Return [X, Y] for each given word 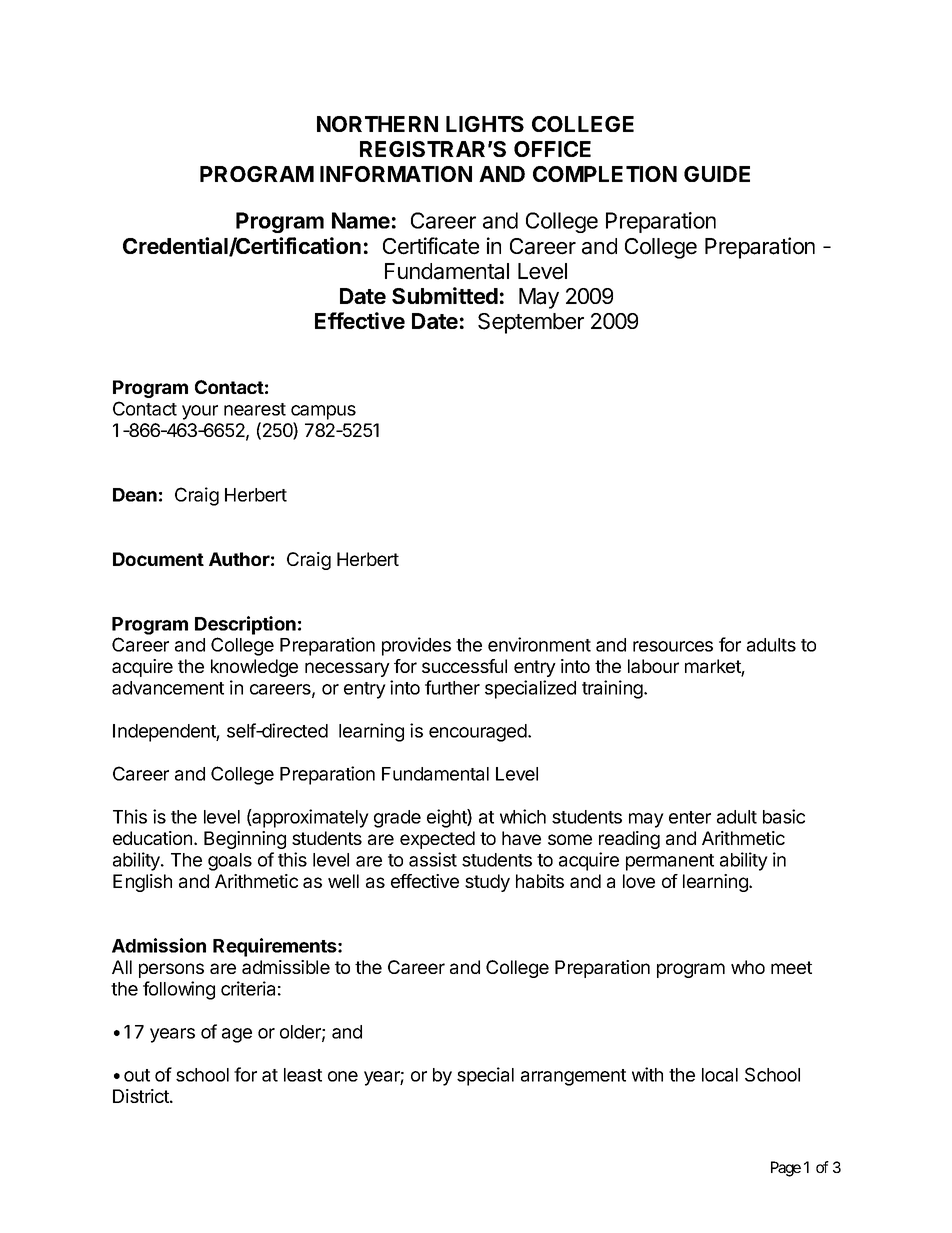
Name [361, 220]
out [137, 1075]
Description [245, 625]
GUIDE [717, 174]
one [343, 1076]
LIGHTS [485, 124]
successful [464, 666]
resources [673, 646]
